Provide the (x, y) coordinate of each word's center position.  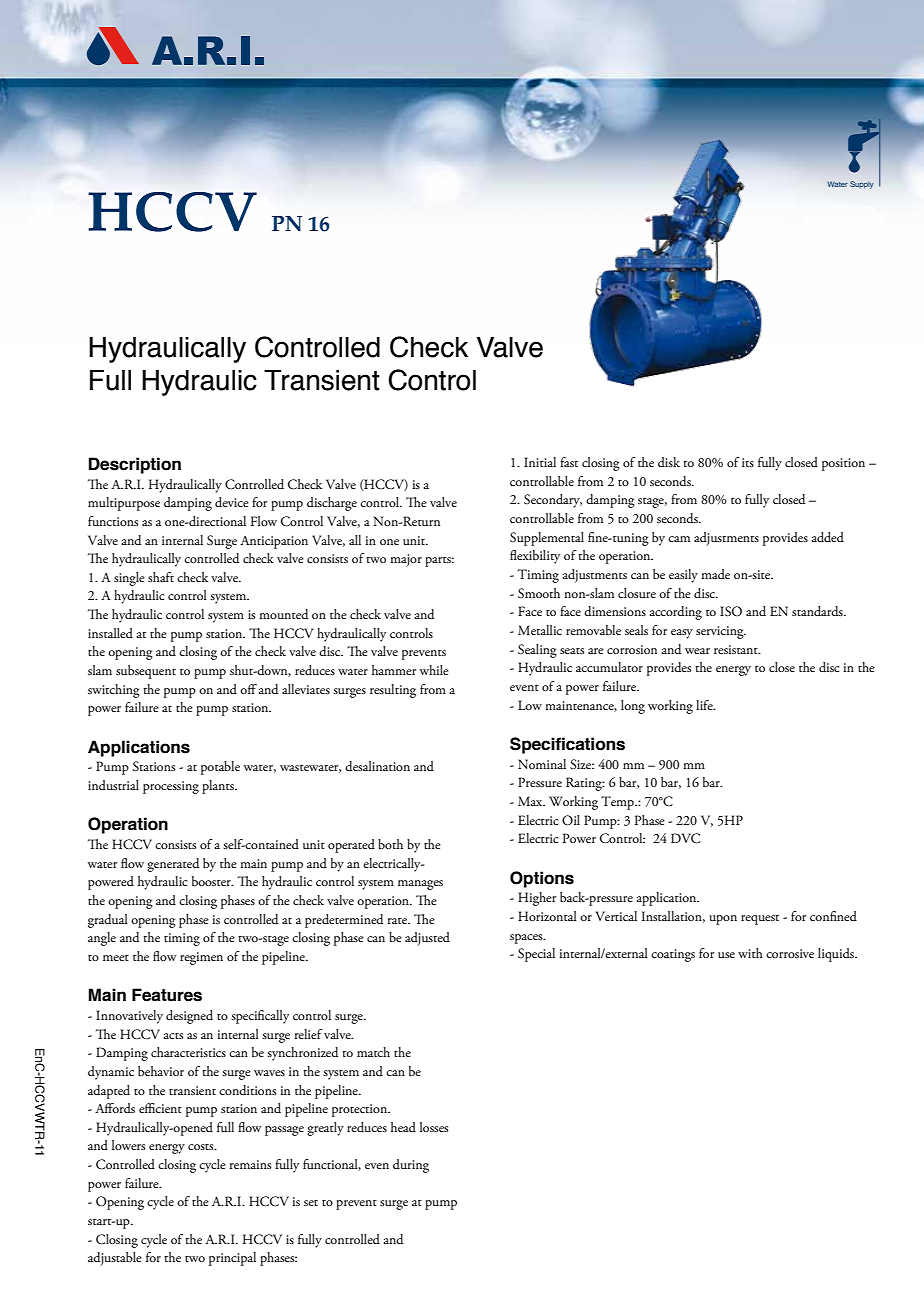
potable (220, 768)
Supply (862, 185)
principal (232, 1259)
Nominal (542, 764)
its (748, 462)
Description (135, 465)
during (411, 1166)
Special (536, 955)
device (232, 502)
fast (569, 462)
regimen (201, 958)
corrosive (790, 953)
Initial (540, 462)
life (705, 705)
